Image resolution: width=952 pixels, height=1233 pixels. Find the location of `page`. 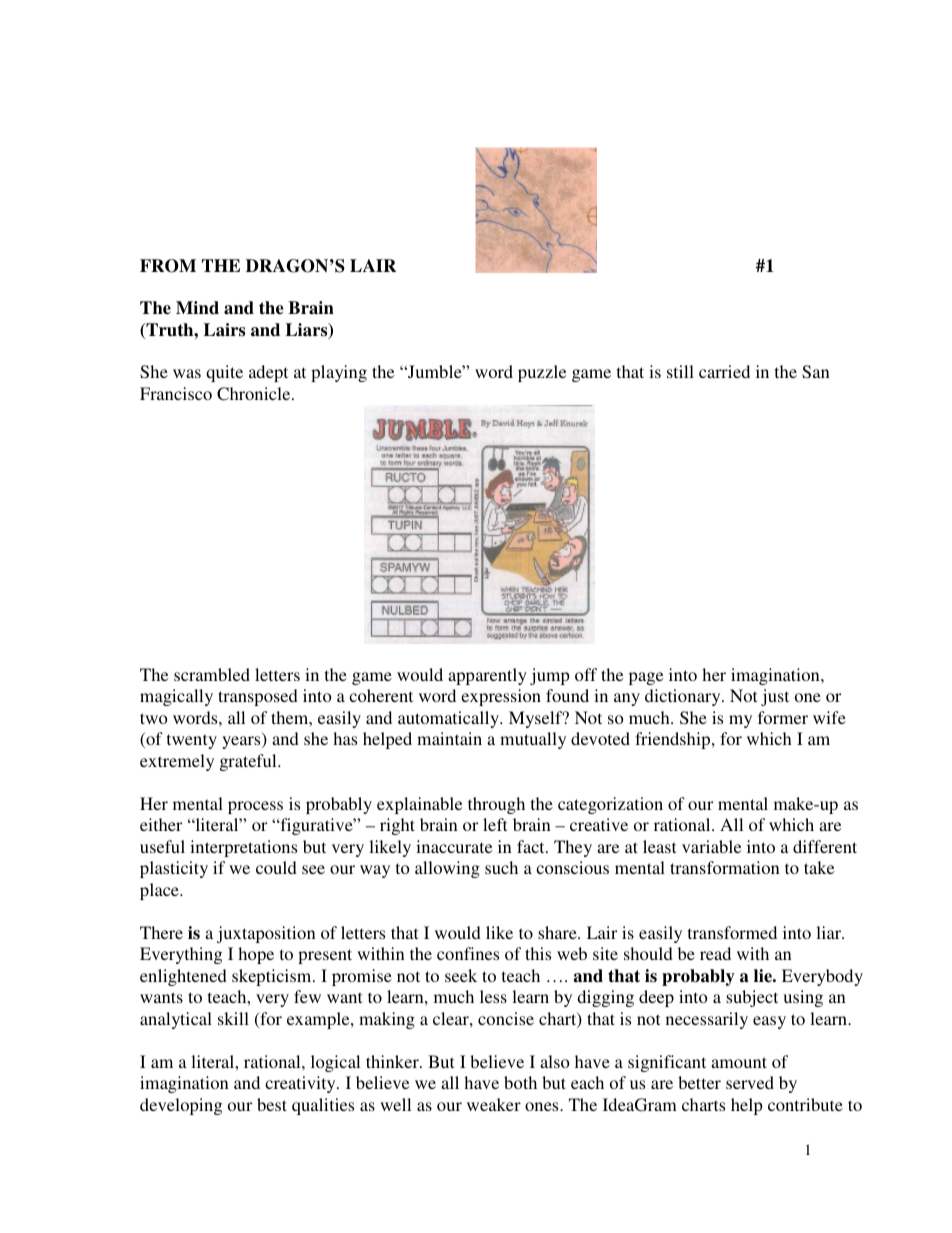

page is located at coordinates (646, 678).
